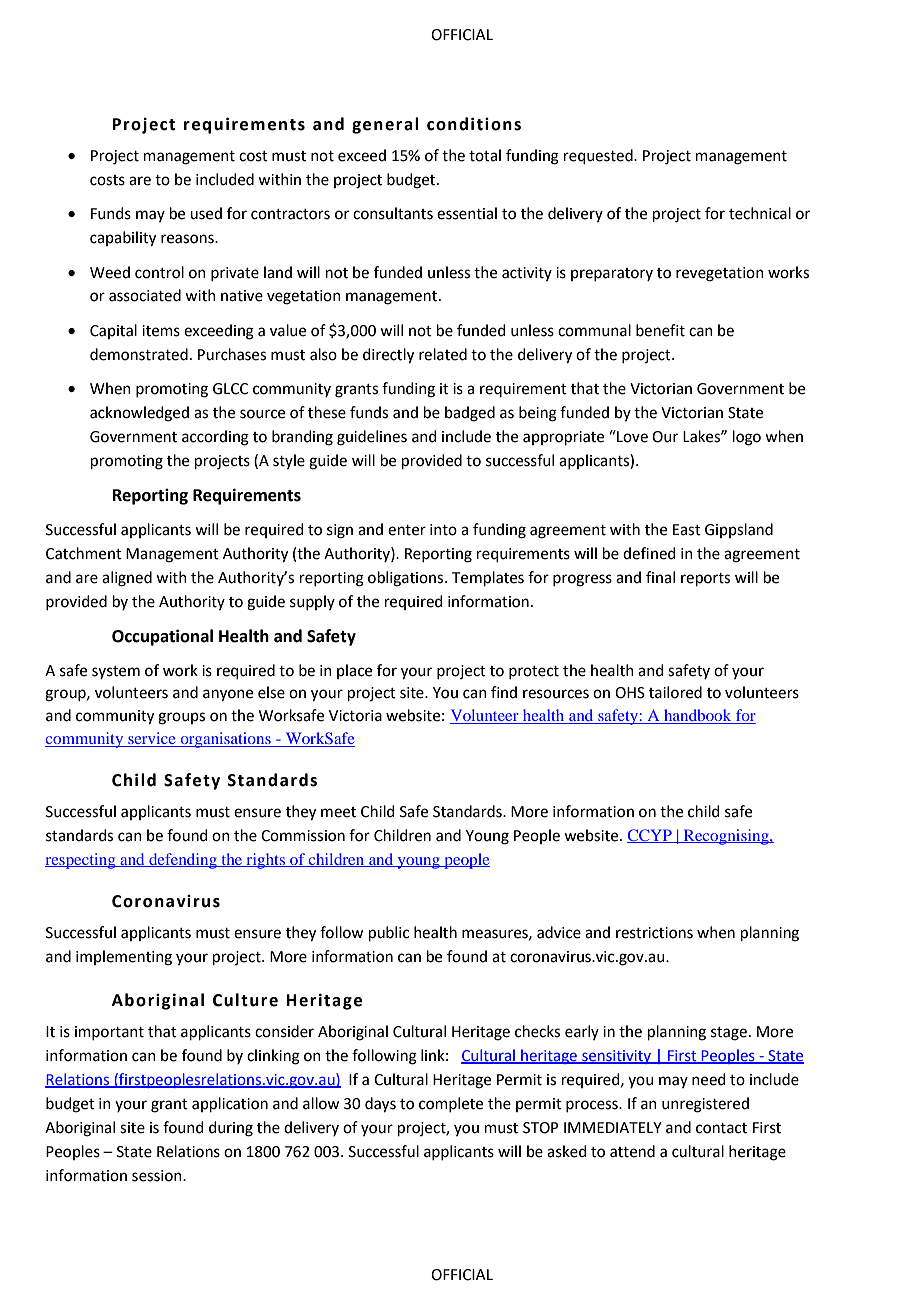 The width and height of the document is (924, 1308). What do you see at coordinates (206, 213) in the document?
I see `used` at bounding box center [206, 213].
